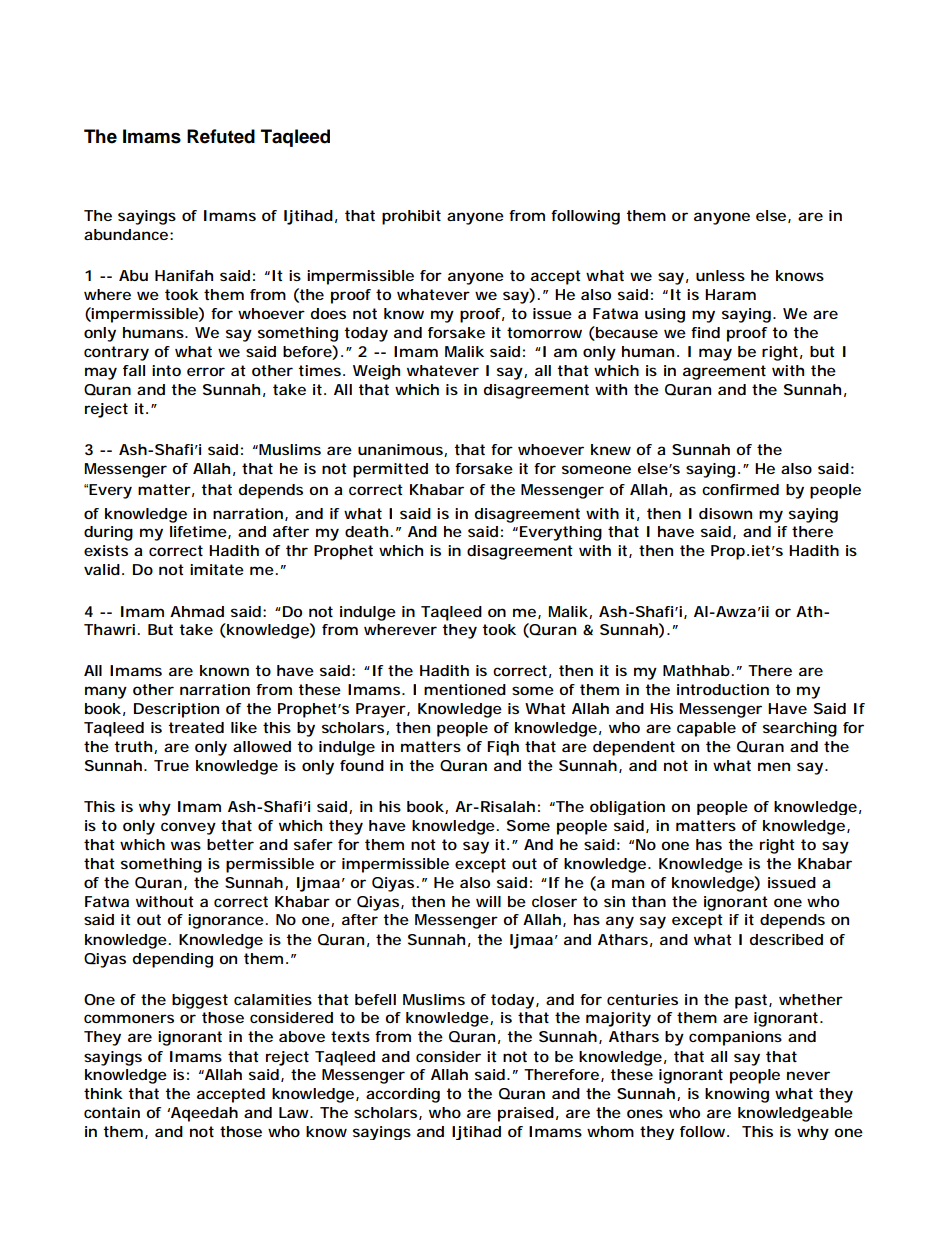  Describe the element at coordinates (390, 470) in the image. I see `permitted` at that location.
